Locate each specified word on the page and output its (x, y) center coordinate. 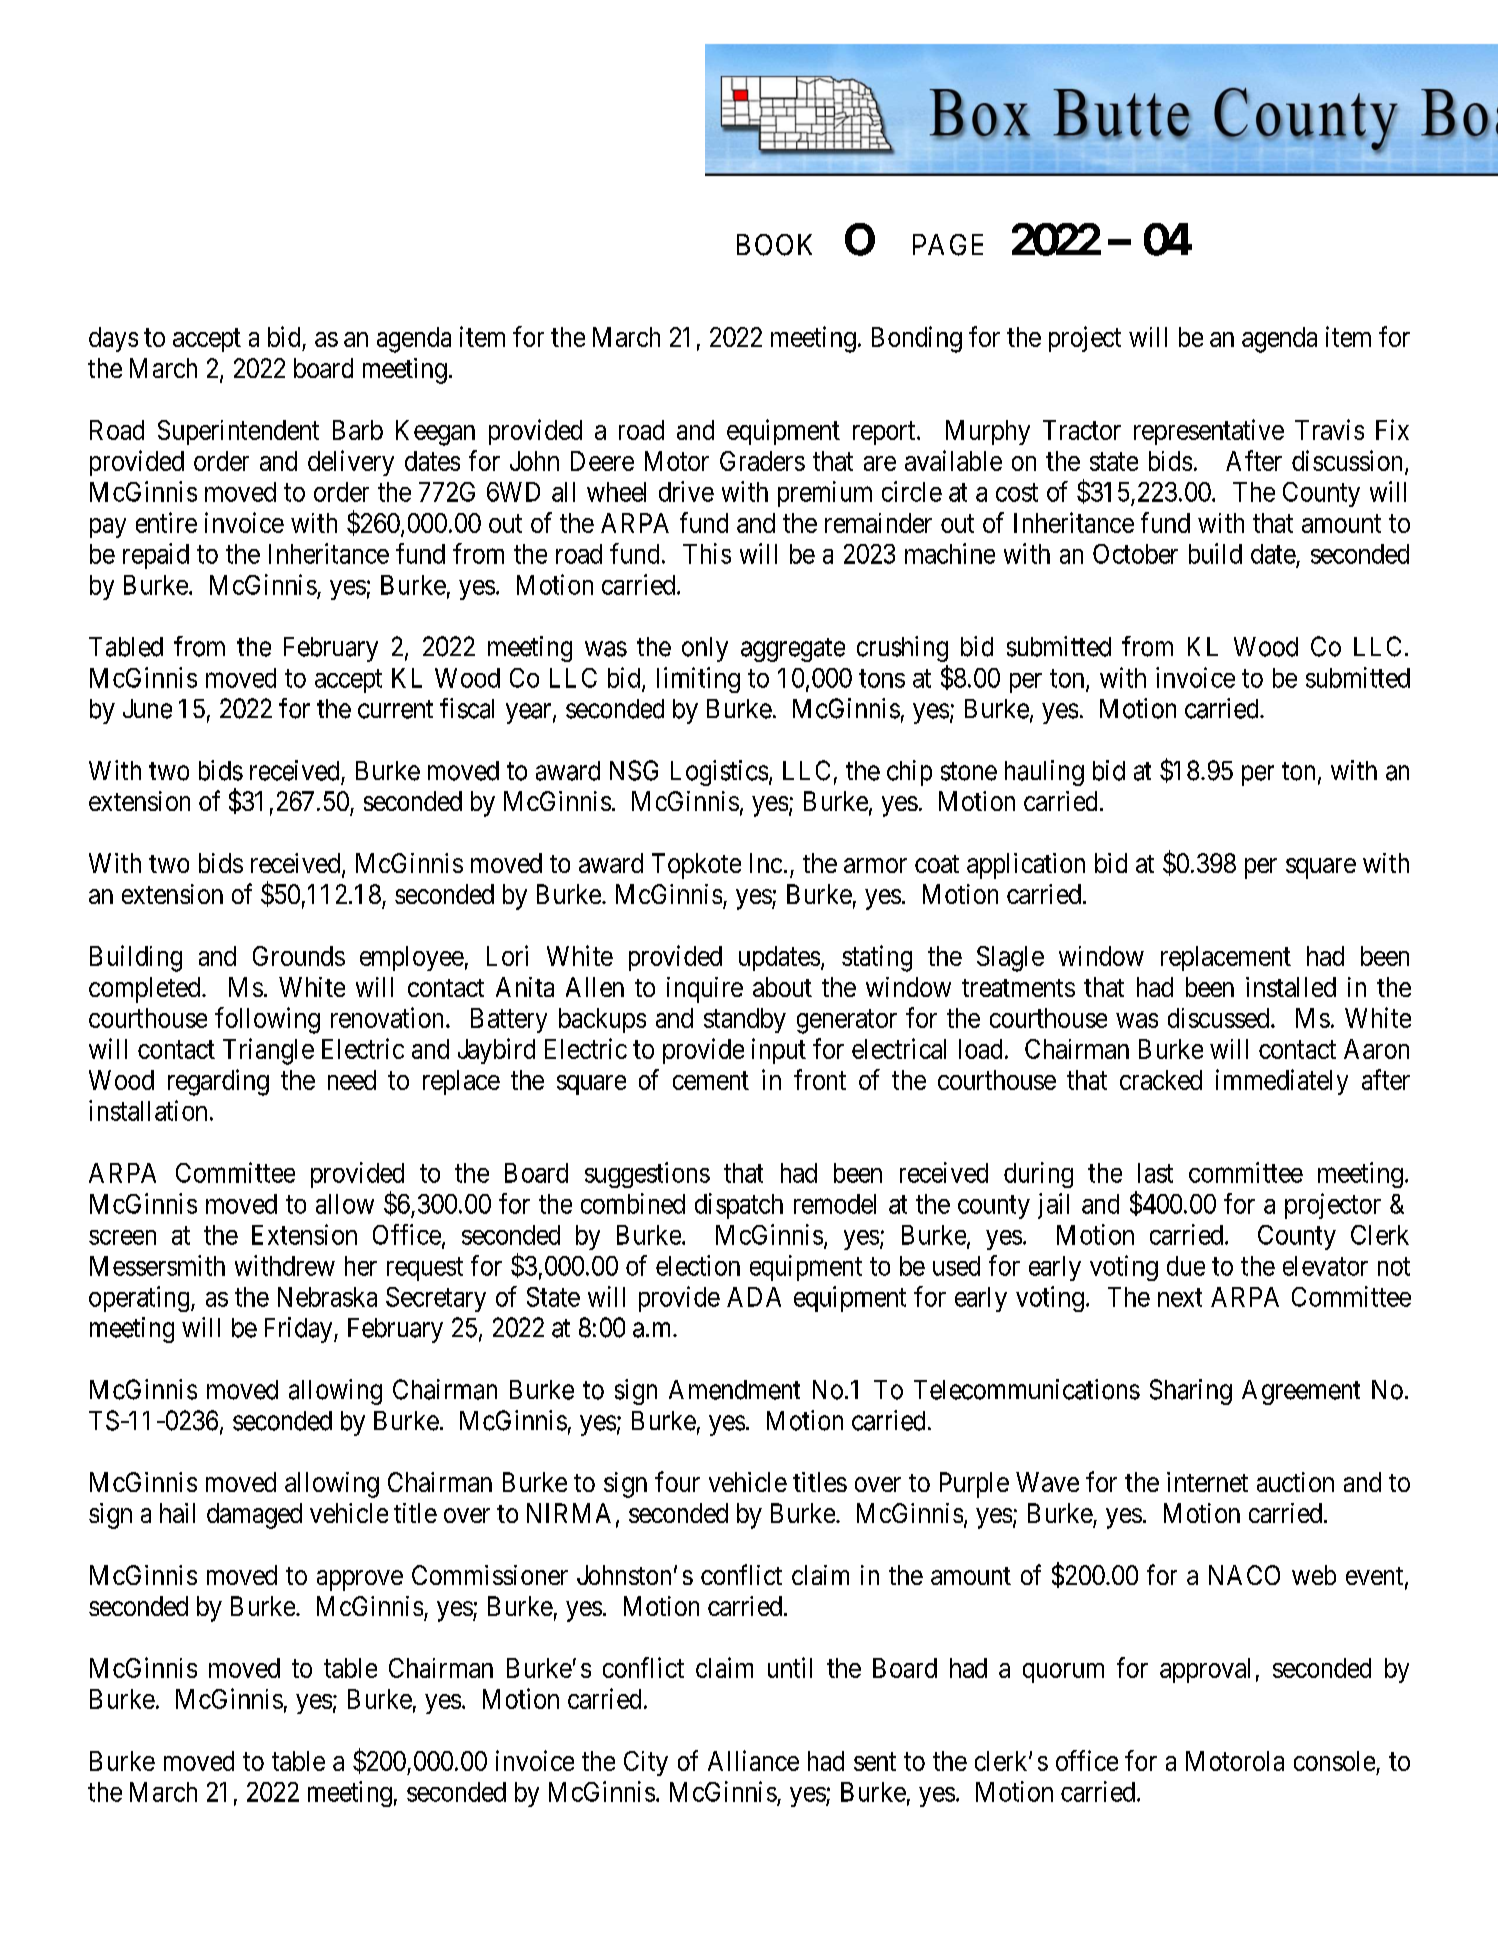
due (1186, 1266)
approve (360, 1580)
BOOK (774, 245)
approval (1205, 1670)
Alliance (753, 1760)
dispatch (739, 1206)
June (147, 709)
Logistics (719, 773)
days (113, 339)
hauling (1044, 773)
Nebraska (327, 1297)
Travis (1329, 429)
